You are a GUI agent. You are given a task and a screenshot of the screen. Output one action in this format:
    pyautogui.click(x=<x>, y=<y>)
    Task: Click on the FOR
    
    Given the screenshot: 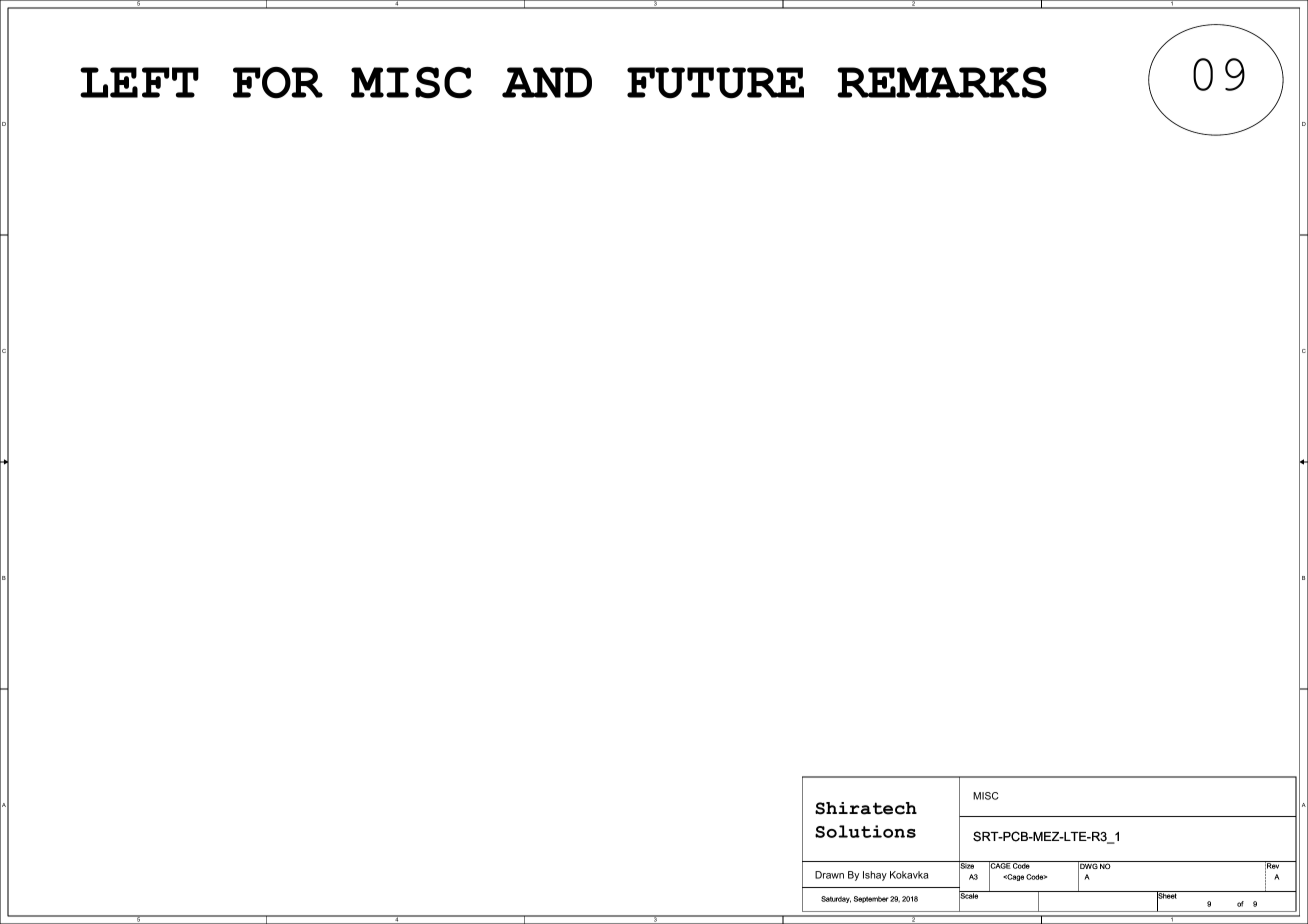 What is the action you would take?
    pyautogui.click(x=278, y=83)
